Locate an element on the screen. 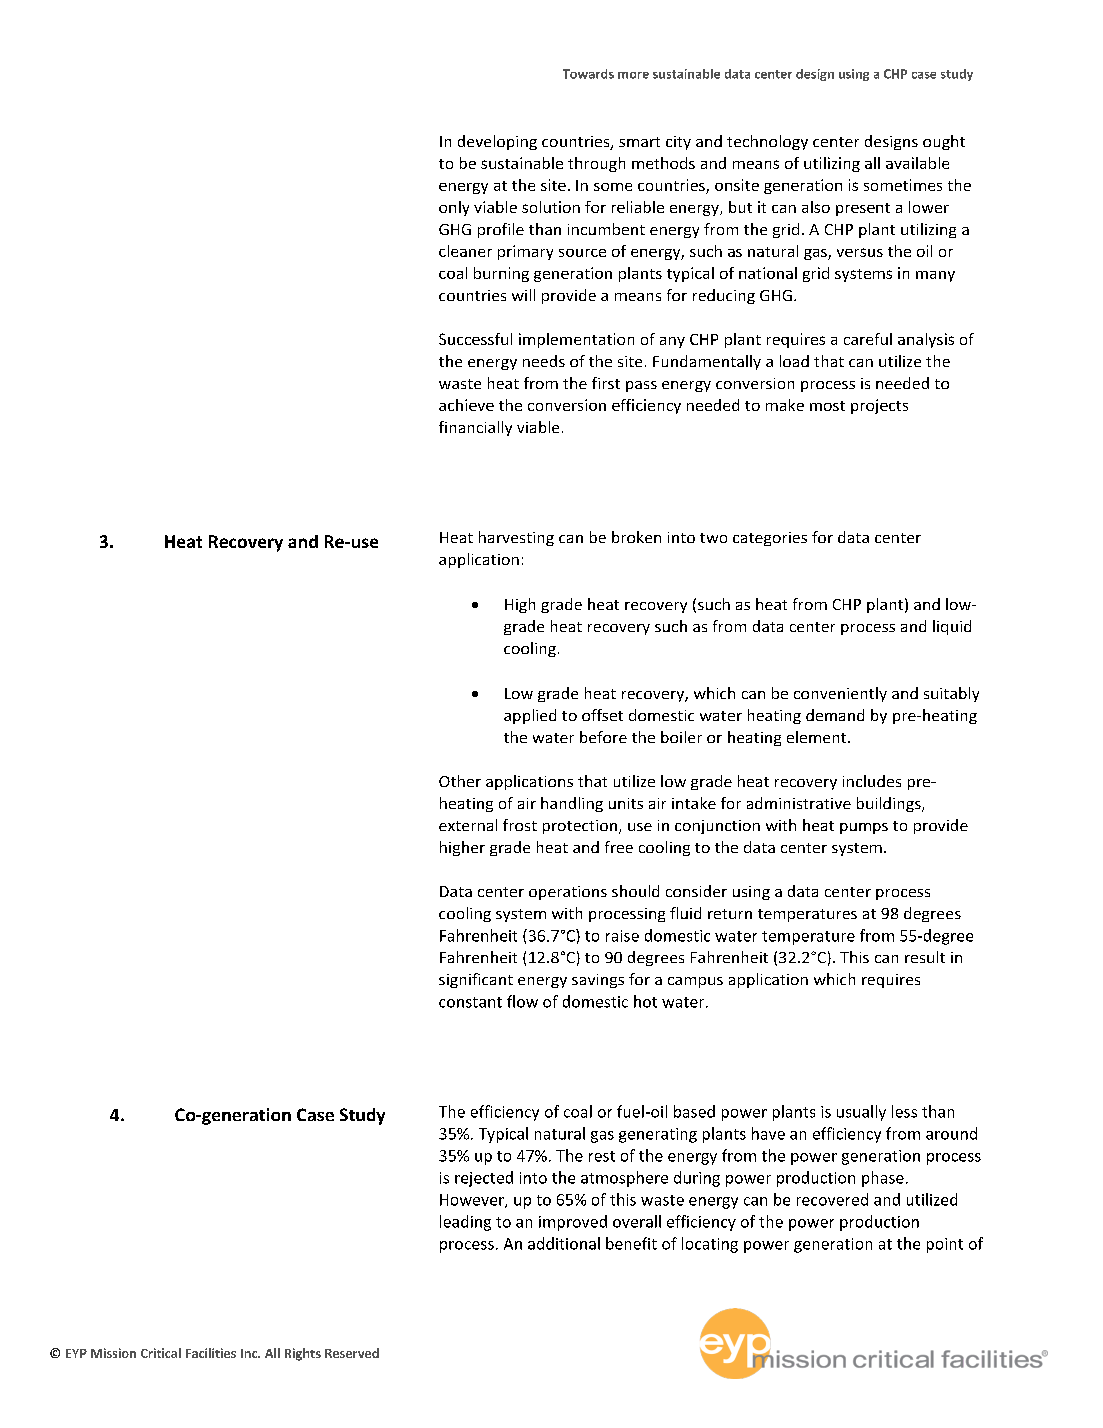 This screenshot has width=1103, height=1428. Facilities is located at coordinates (211, 1353).
